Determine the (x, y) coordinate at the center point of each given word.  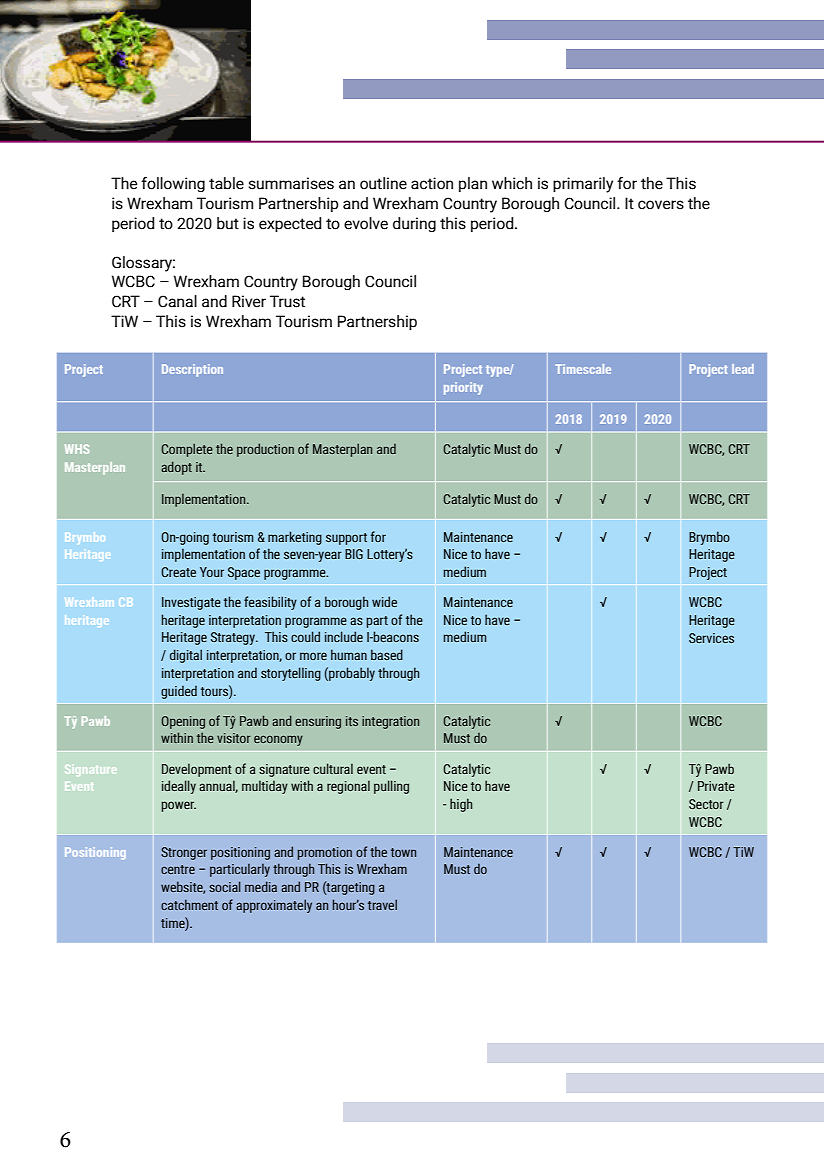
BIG (354, 554)
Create (178, 572)
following (173, 184)
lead (743, 369)
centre (178, 869)
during (414, 224)
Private (716, 786)
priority (463, 388)
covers (661, 205)
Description (192, 370)
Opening (183, 722)
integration (390, 722)
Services (711, 638)
